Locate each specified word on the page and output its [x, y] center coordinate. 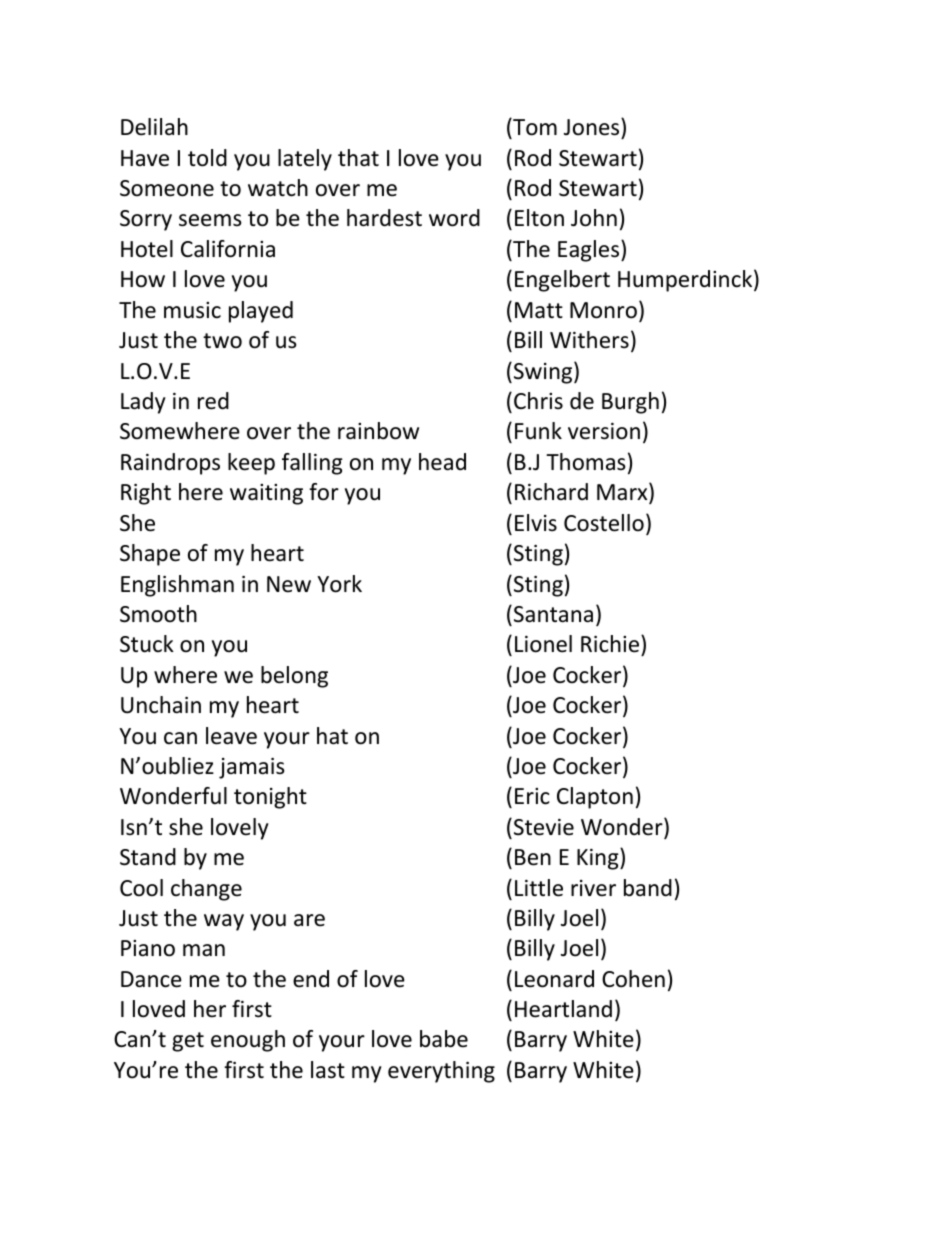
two [222, 341]
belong [294, 677]
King [599, 859]
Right [146, 494]
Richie [611, 644]
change [206, 890]
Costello [604, 523]
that [358, 158]
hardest [384, 218]
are [309, 920]
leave [231, 736]
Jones [593, 127]
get [188, 1042]
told [207, 158]
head [442, 462]
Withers [589, 340]
